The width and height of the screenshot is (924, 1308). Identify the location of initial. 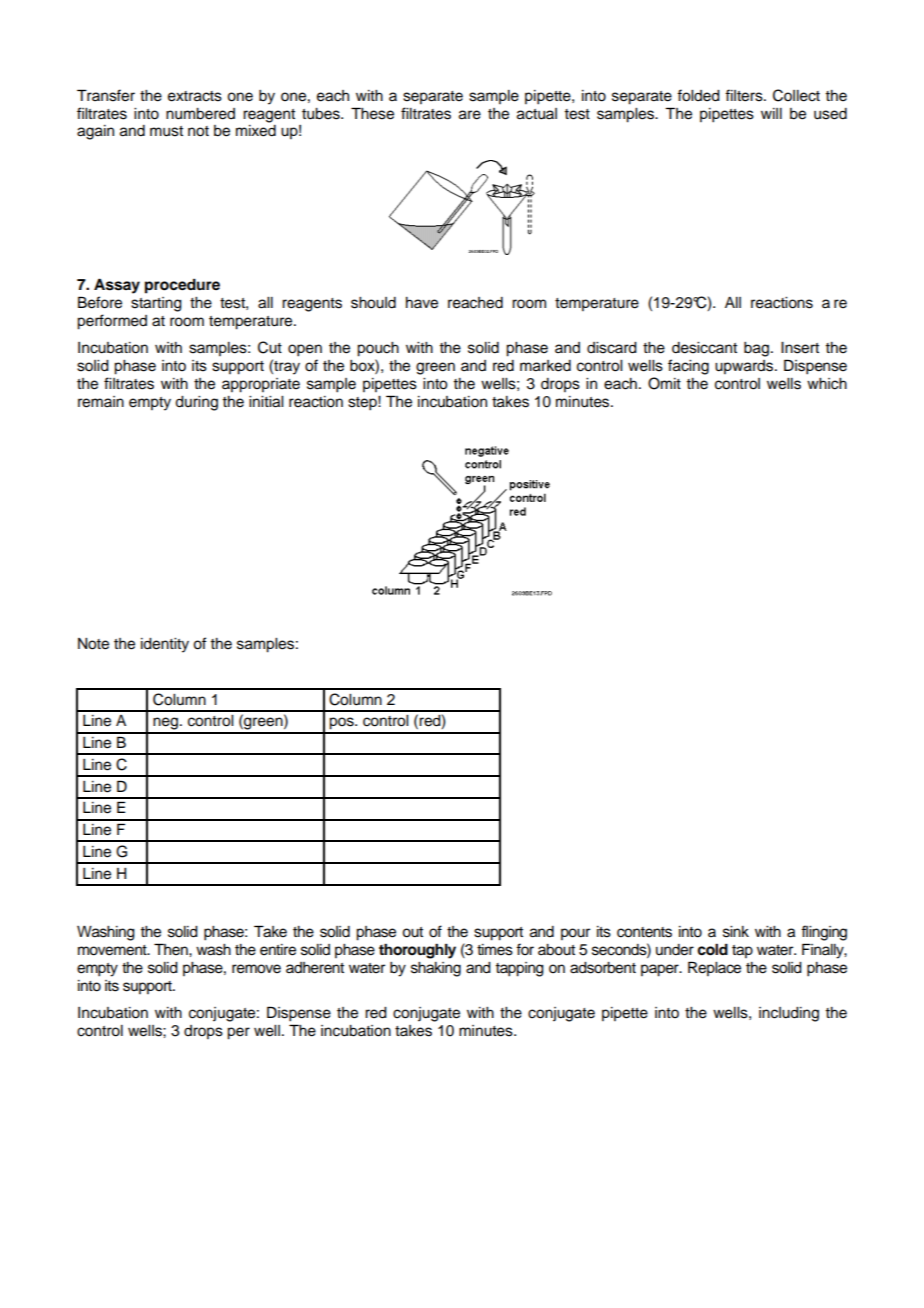
(266, 402).
